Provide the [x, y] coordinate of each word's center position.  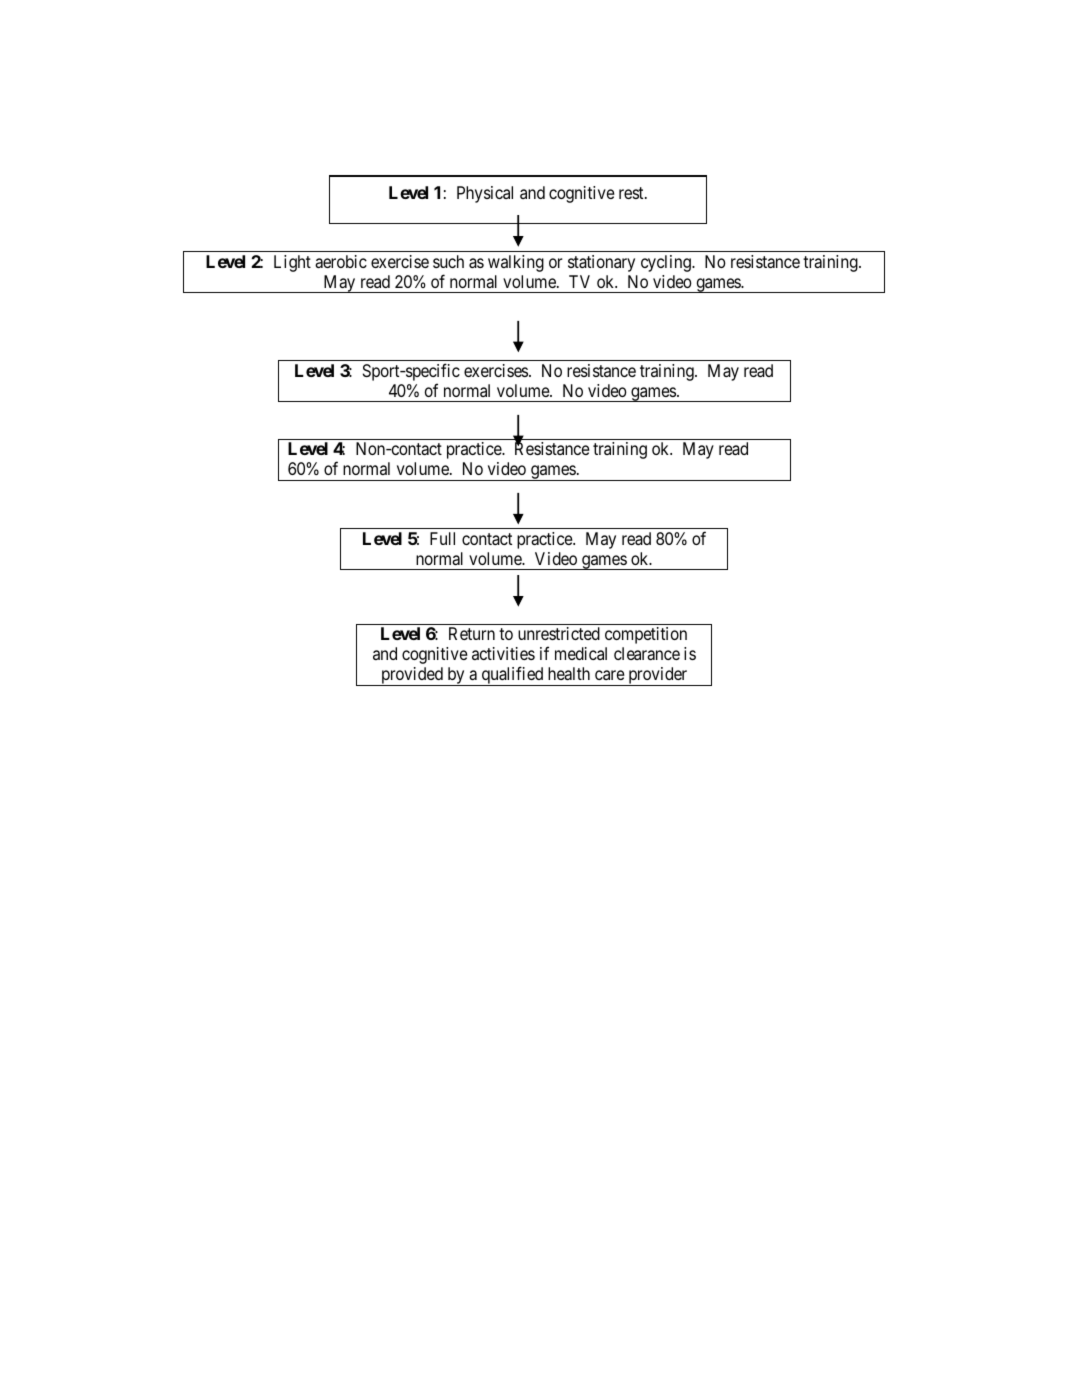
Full [442, 538]
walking [516, 263]
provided [412, 676]
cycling [667, 263]
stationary [601, 263]
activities [503, 653]
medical [581, 653]
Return [472, 633]
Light [292, 263]
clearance [647, 653]
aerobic [341, 261]
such [448, 261]
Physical [485, 194]
